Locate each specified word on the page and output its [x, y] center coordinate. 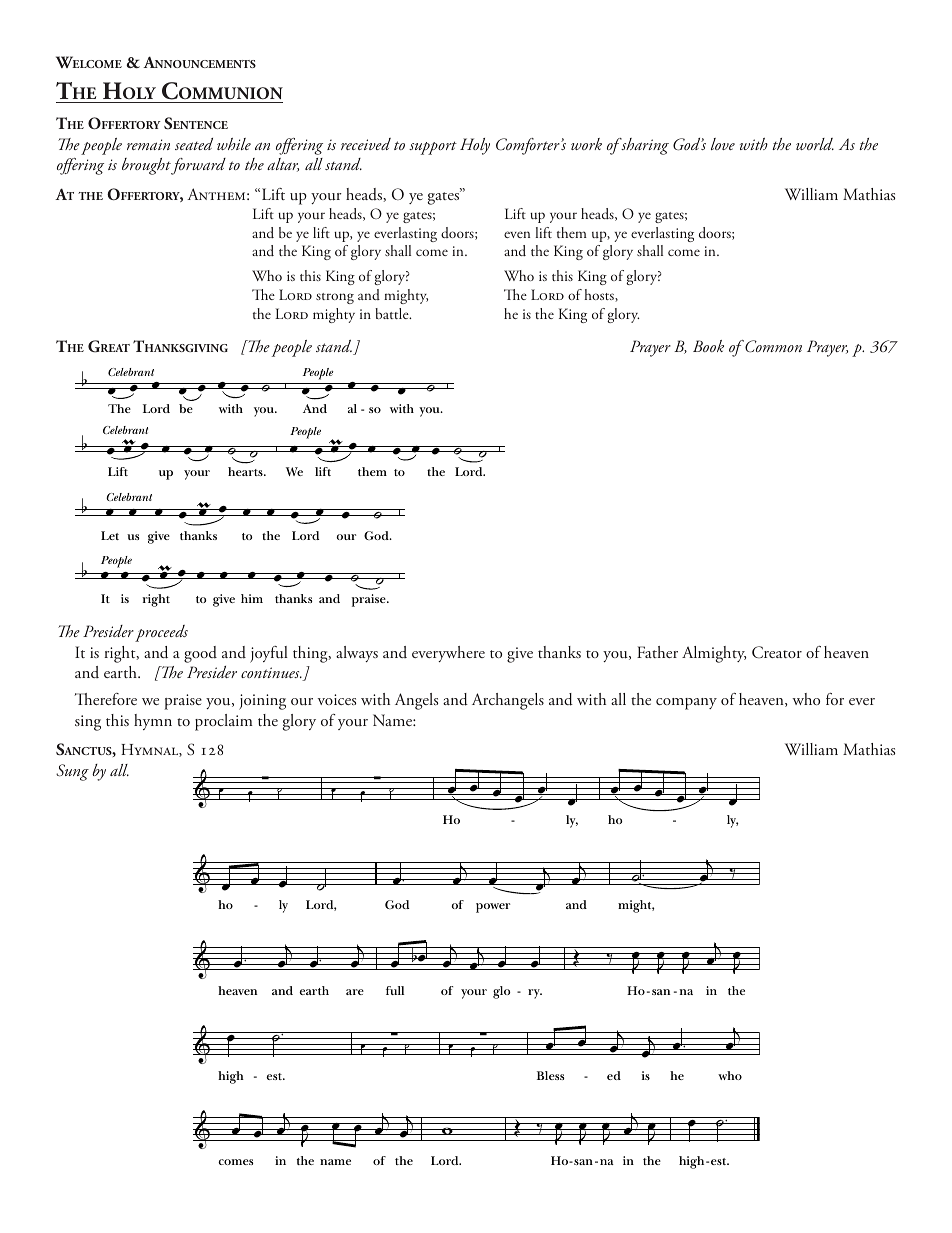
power [493, 908]
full [395, 990]
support [433, 148]
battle [393, 313]
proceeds [161, 633]
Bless [550, 1075]
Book [708, 346]
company [686, 704]
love [723, 144]
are [355, 992]
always [357, 654]
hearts [246, 471]
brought [147, 166]
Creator [777, 652]
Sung [72, 772]
